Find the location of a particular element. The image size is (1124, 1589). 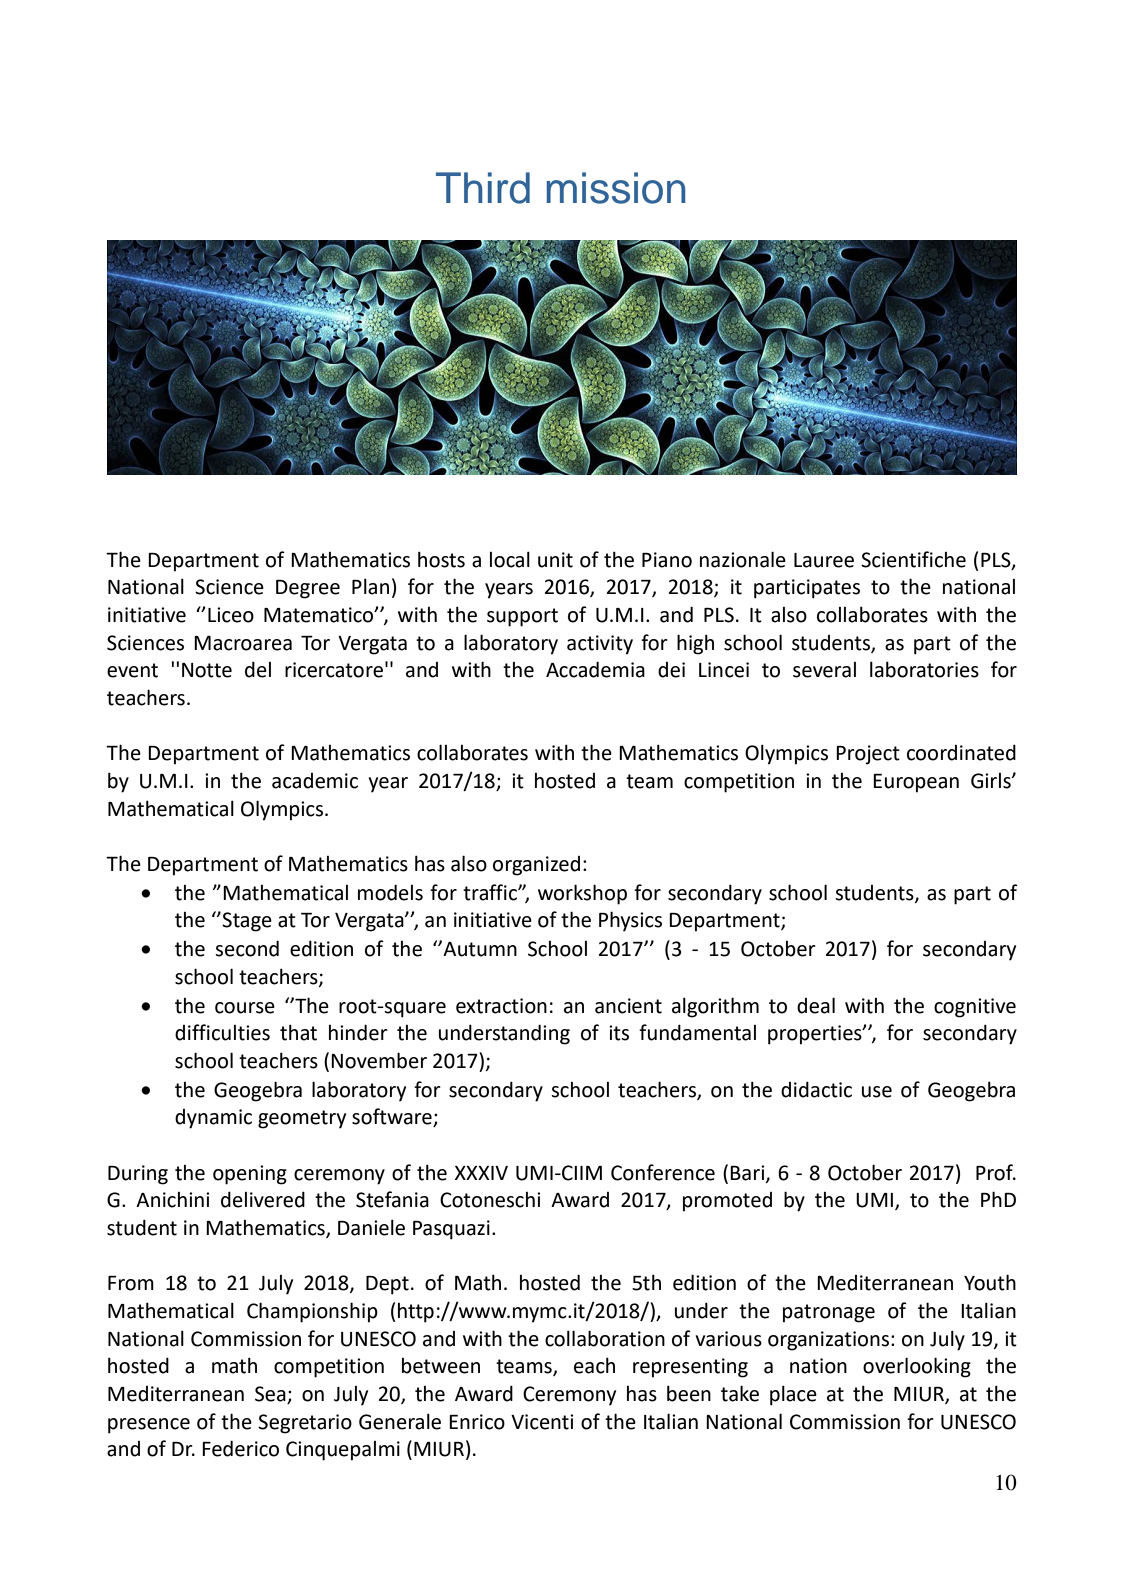

academic is located at coordinates (315, 781).
